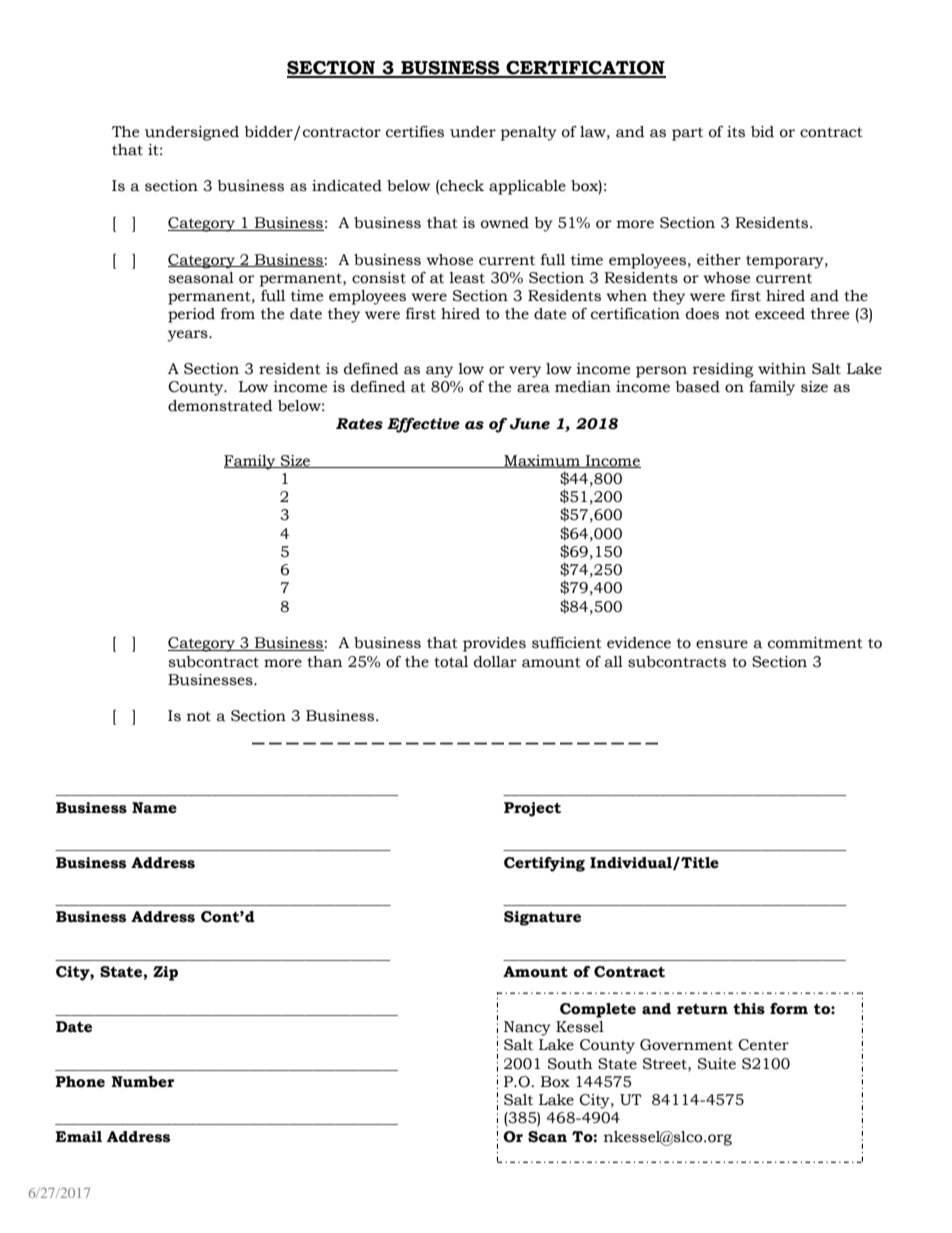  Describe the element at coordinates (722, 644) in the page. I see `ensure` at that location.
